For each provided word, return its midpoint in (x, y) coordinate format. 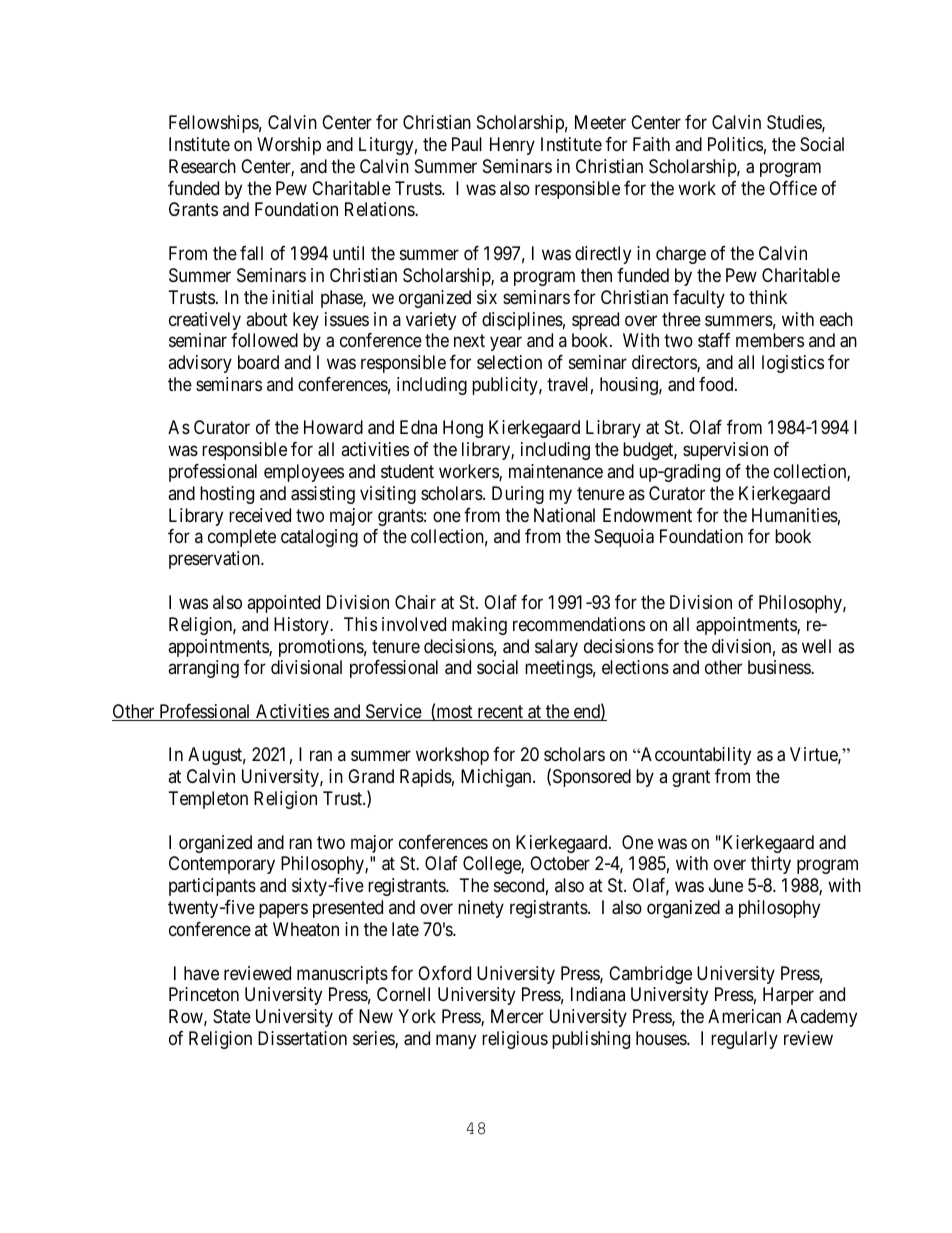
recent (500, 713)
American (744, 1016)
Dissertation (302, 1038)
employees (304, 473)
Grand (371, 776)
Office (793, 188)
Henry (512, 146)
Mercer (517, 1016)
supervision (725, 451)
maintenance (556, 471)
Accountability (695, 756)
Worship (289, 146)
